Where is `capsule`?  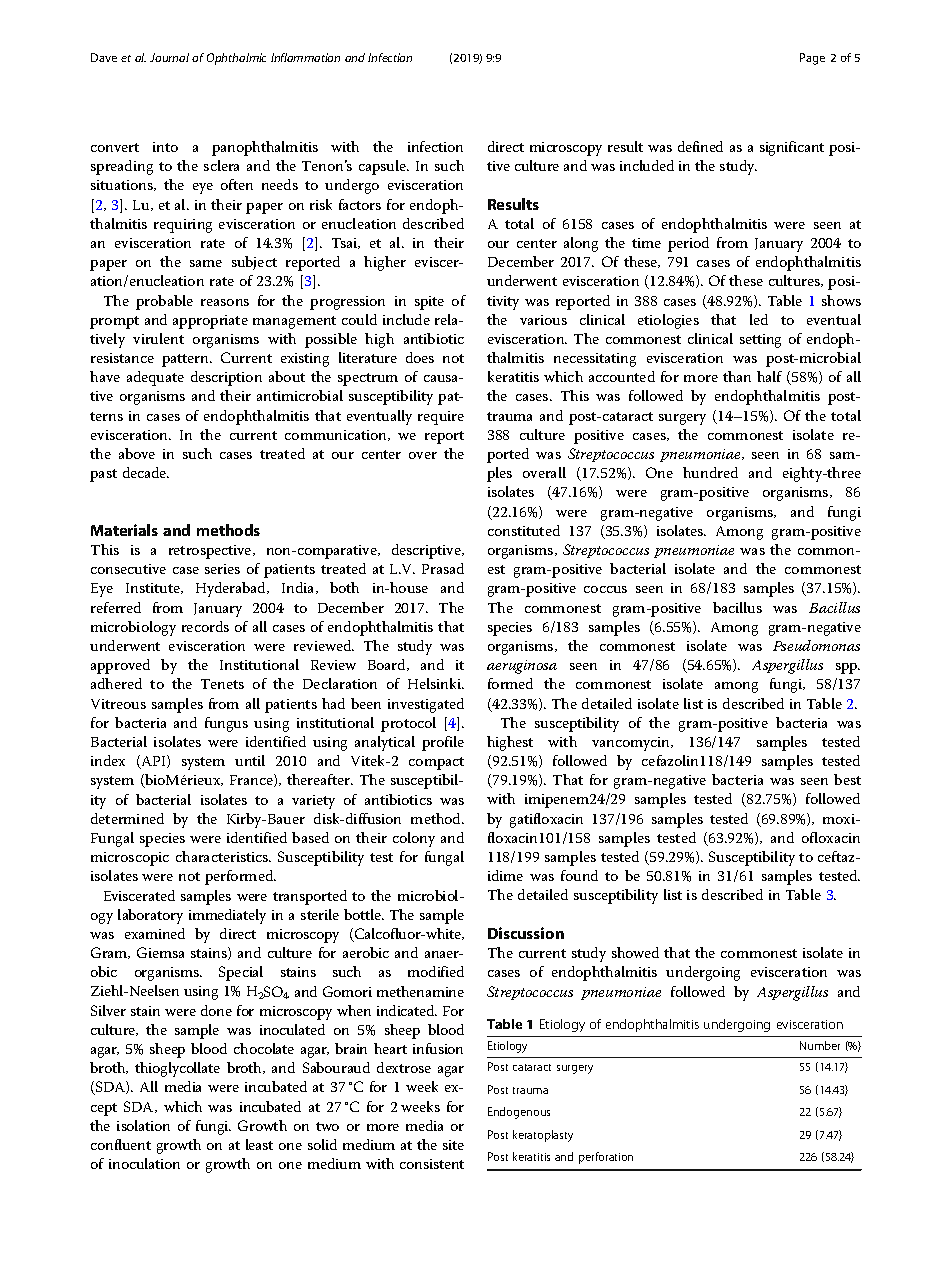 capsule is located at coordinates (383, 167).
